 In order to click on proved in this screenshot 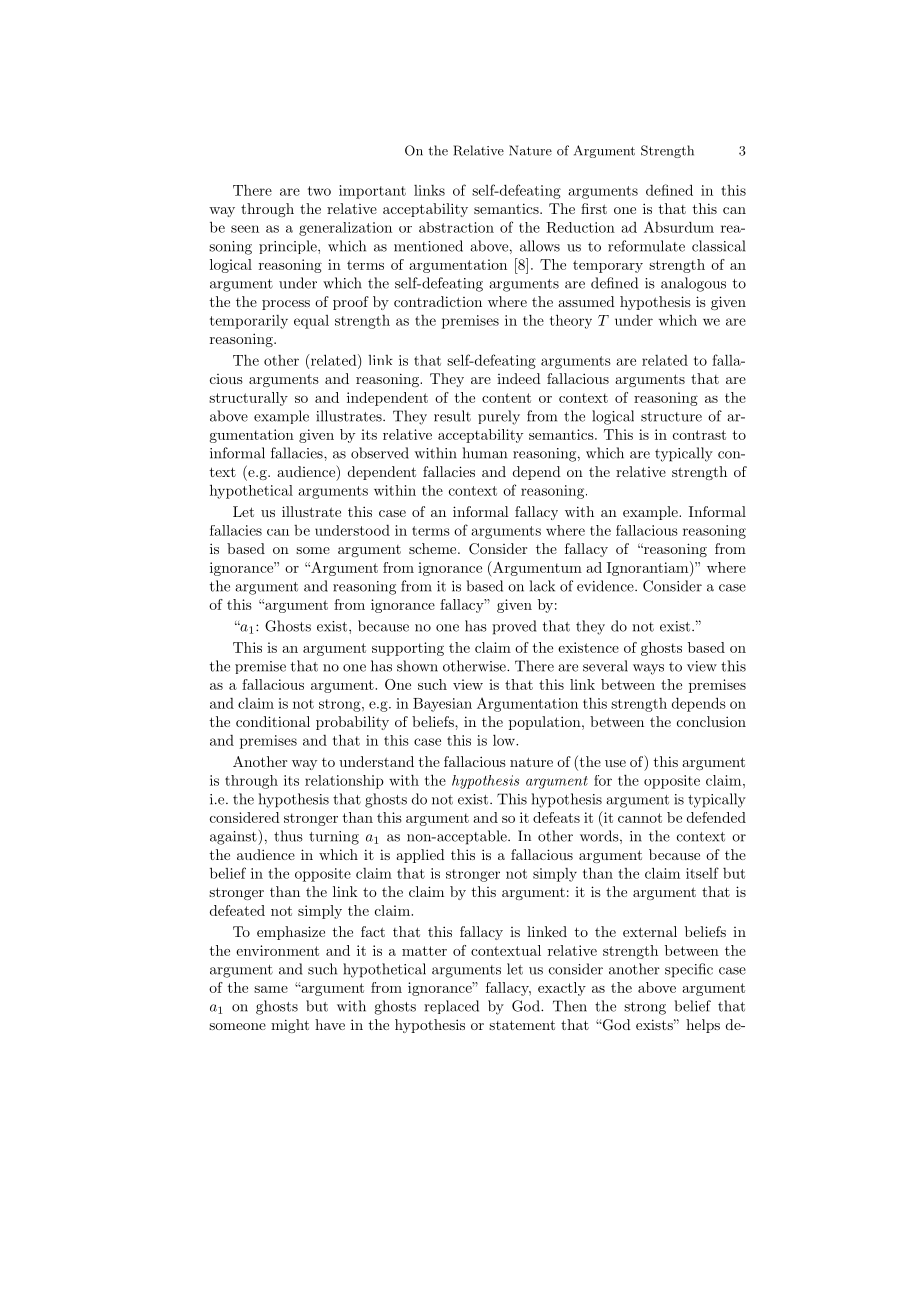, I will do `click(514, 627)`.
